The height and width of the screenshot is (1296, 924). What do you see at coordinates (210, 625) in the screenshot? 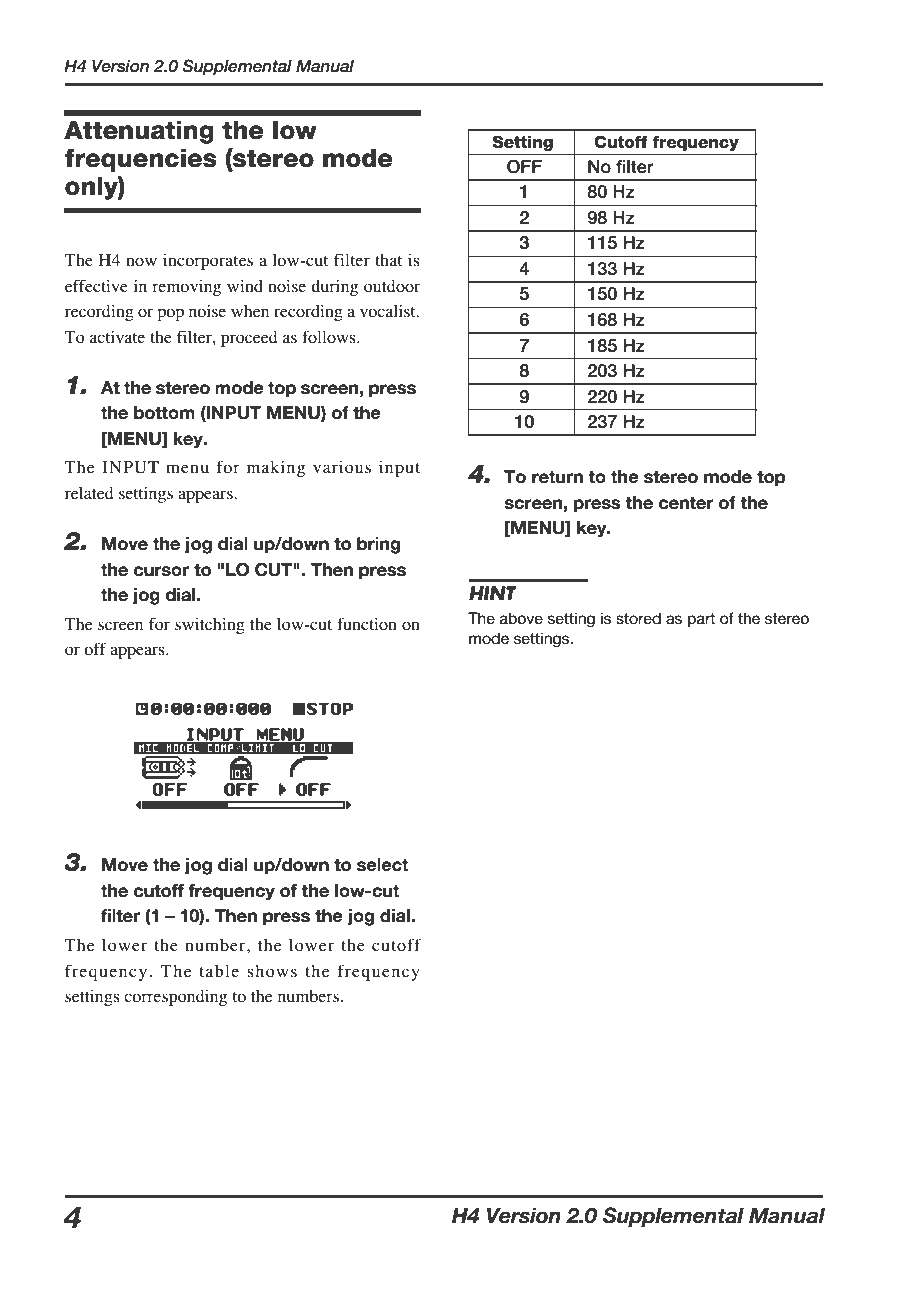
I see `switching` at bounding box center [210, 625].
